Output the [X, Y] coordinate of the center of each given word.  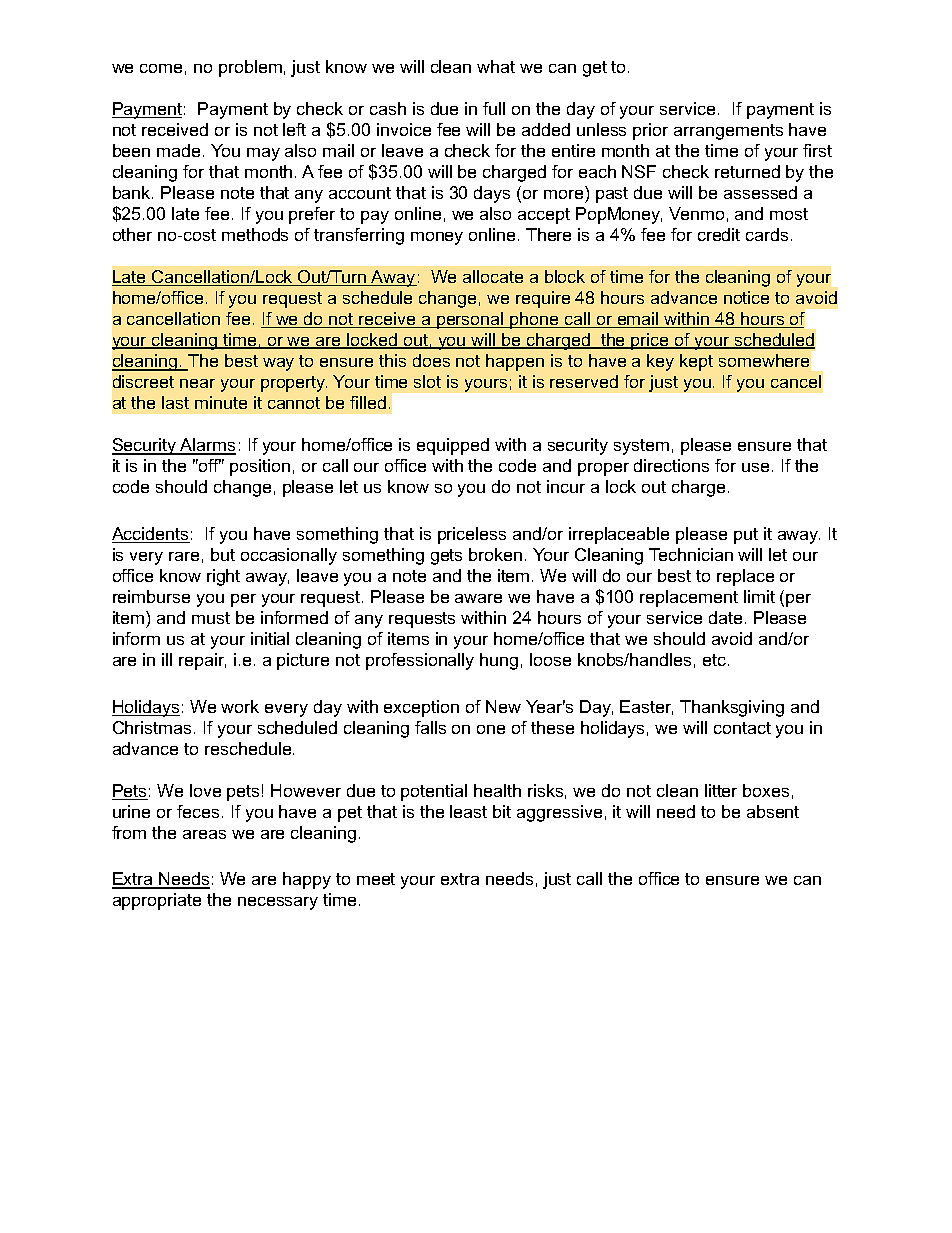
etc [716, 660]
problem [250, 68]
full [494, 108]
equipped [453, 446]
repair [202, 661]
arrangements [728, 132]
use [755, 467]
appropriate [157, 901]
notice [746, 297]
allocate [493, 276]
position [260, 467]
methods [255, 234]
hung [499, 661]
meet [376, 879]
